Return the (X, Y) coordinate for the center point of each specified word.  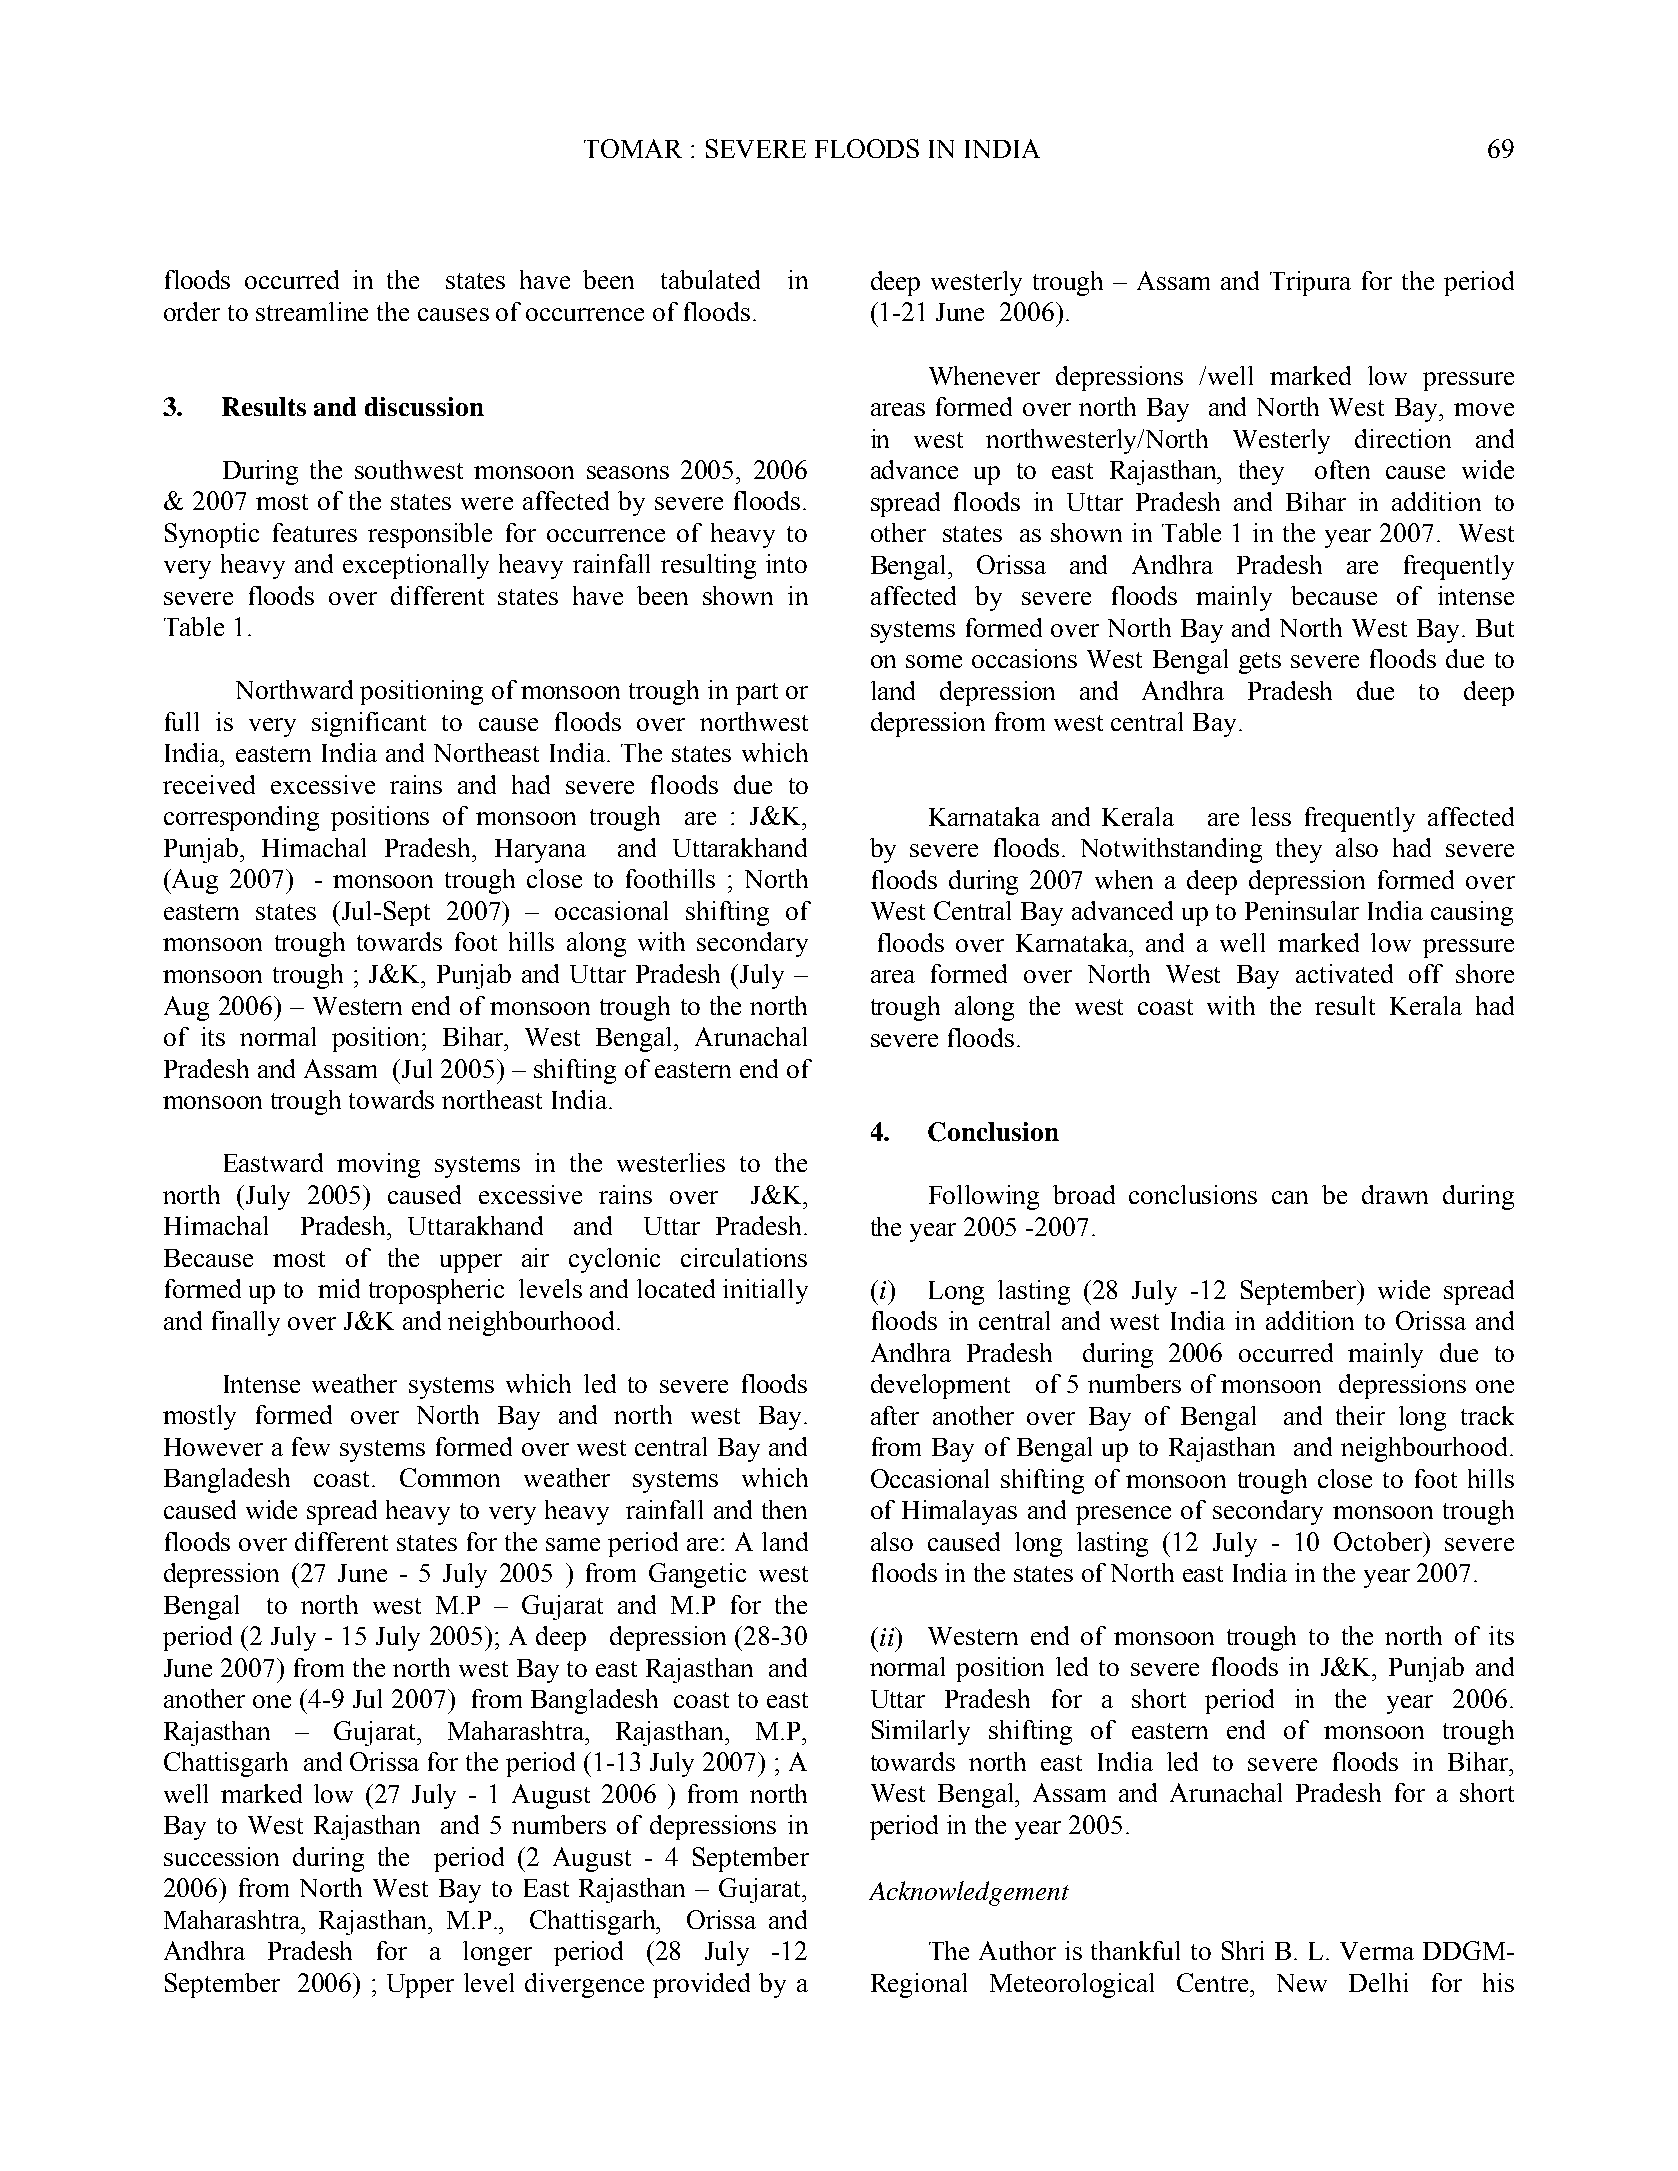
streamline (312, 311)
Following (984, 1197)
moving (378, 1165)
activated (1344, 973)
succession (221, 1856)
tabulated (710, 279)
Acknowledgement (969, 1893)
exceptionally (416, 566)
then (784, 1509)
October (1379, 1541)
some (934, 661)
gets (1260, 663)
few (311, 1446)
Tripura (1310, 283)
